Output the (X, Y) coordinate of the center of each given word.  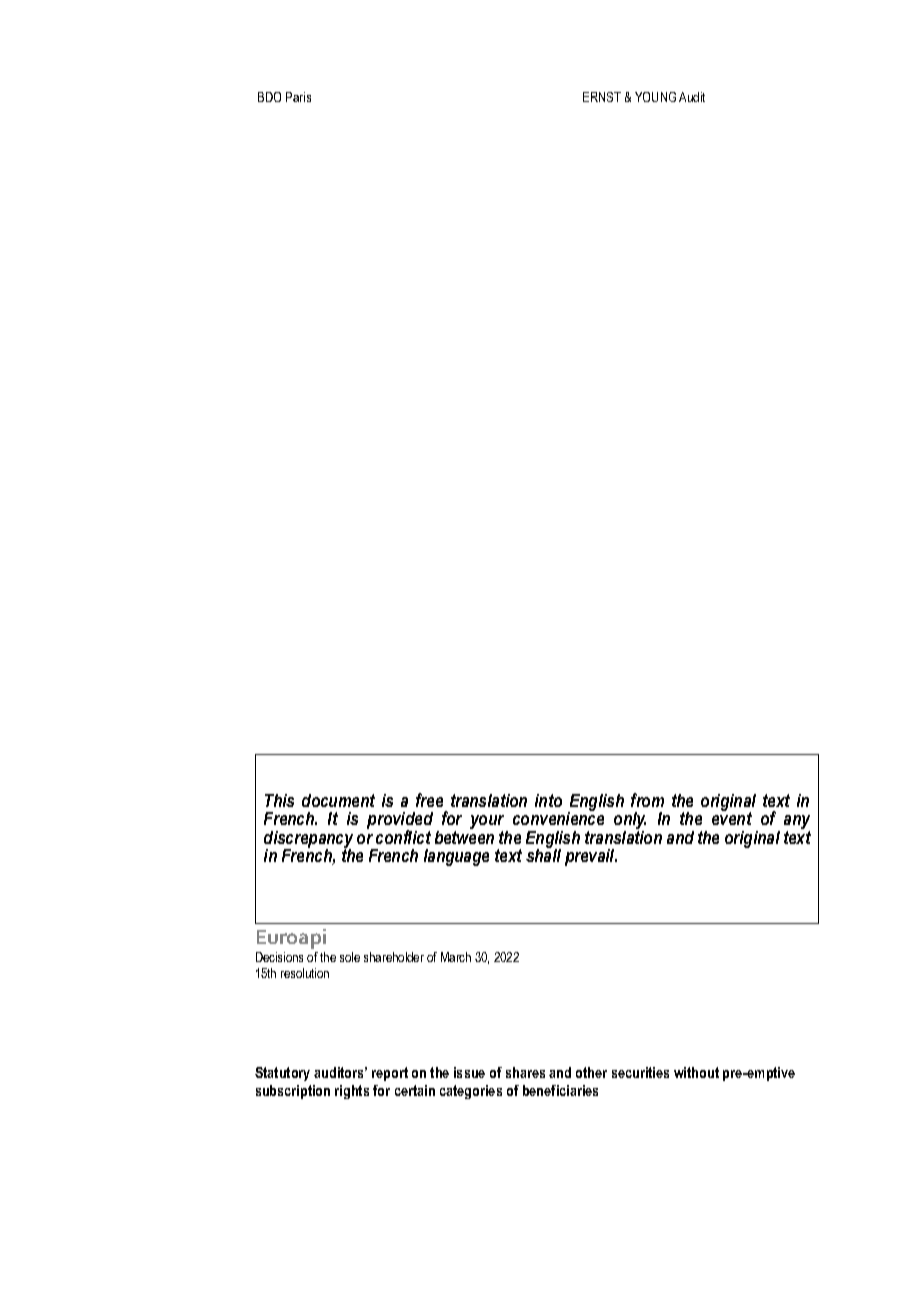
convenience (558, 817)
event (732, 817)
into (548, 800)
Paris (298, 97)
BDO (269, 97)
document (338, 800)
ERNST (602, 97)
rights (352, 1092)
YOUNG (655, 97)
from (647, 800)
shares (525, 1072)
